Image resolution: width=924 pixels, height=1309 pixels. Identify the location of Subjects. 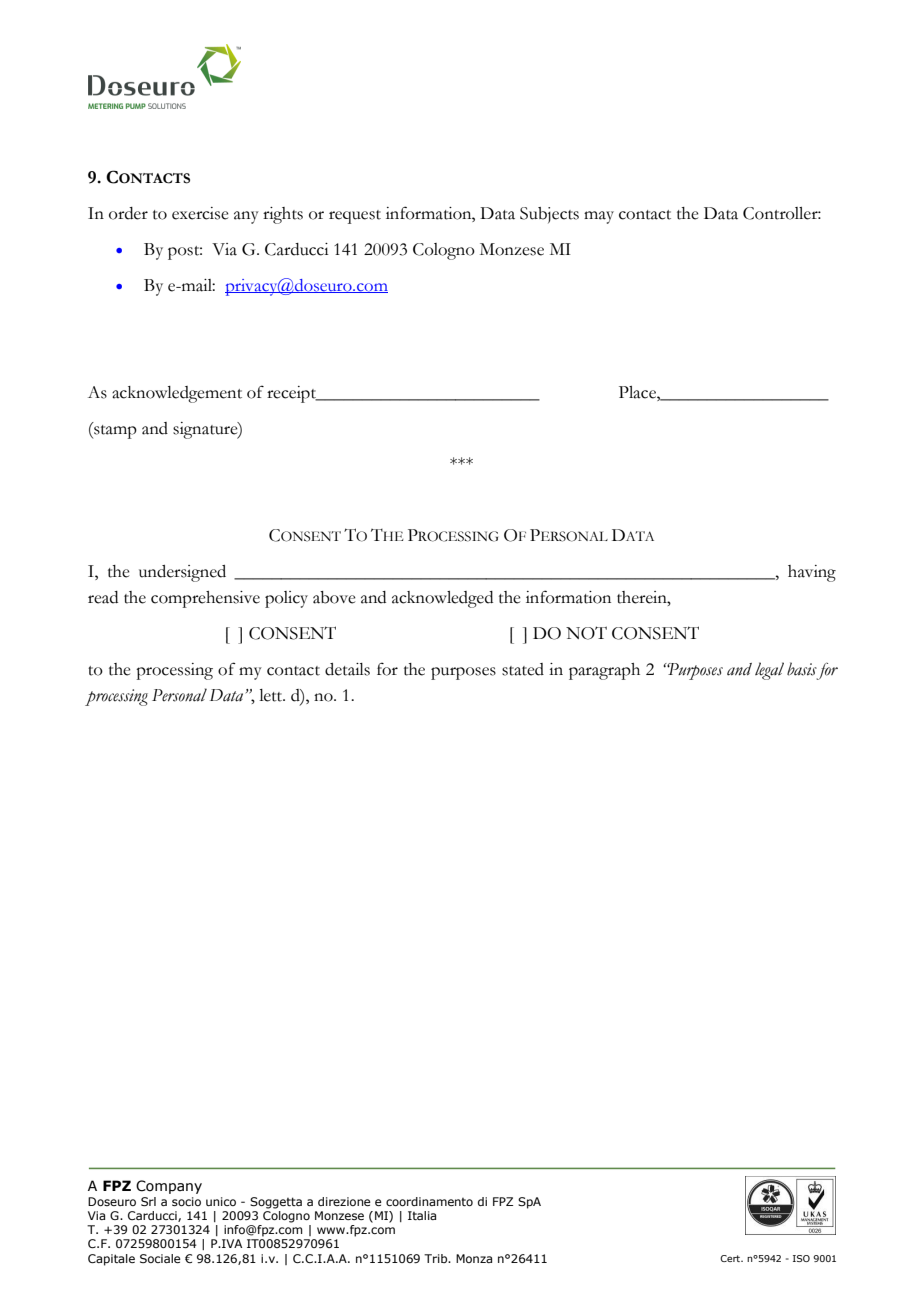
(549, 215).
